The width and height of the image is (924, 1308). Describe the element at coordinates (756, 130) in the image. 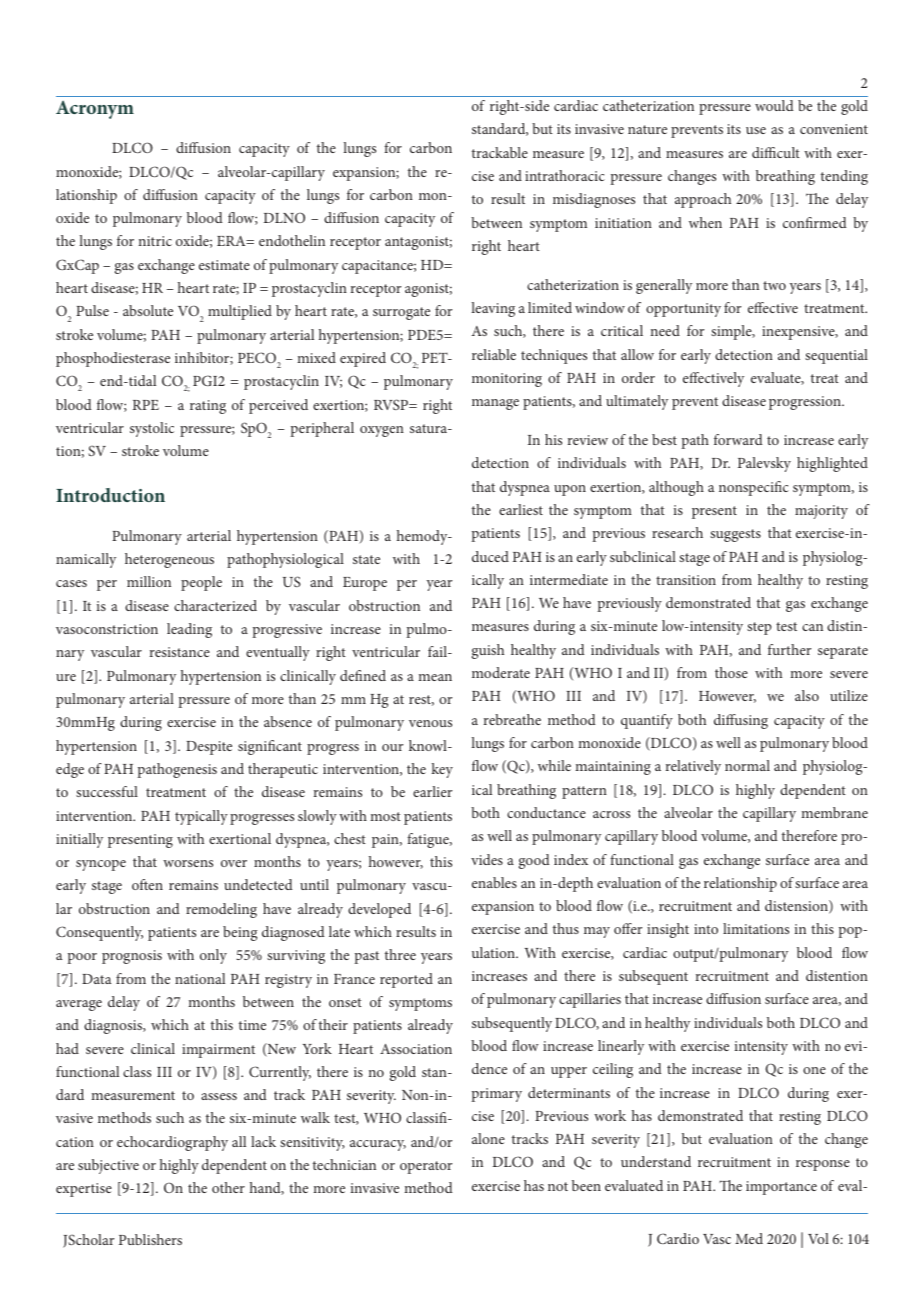

I see `use` at that location.
